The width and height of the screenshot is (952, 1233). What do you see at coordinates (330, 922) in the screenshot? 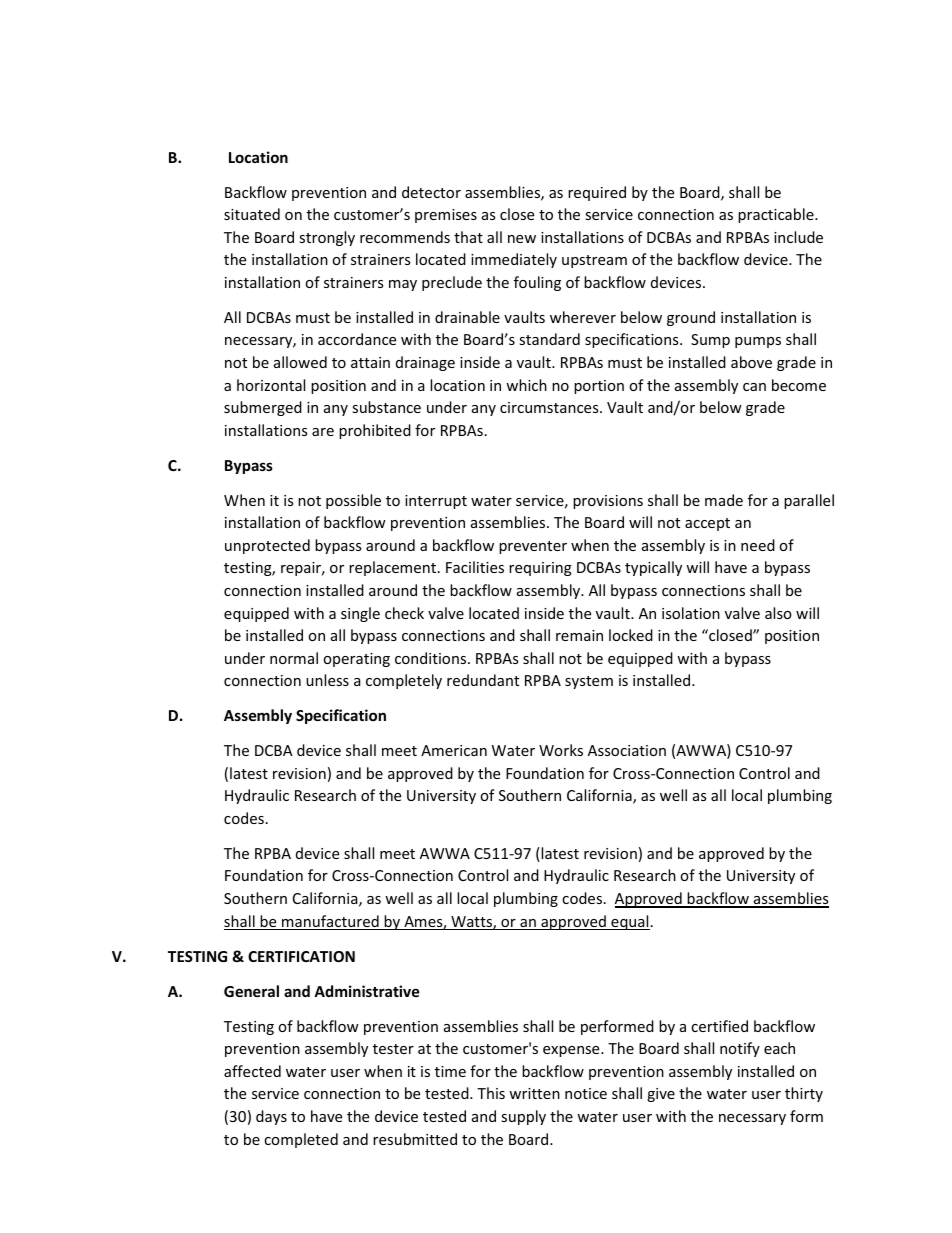
I see `manufactured` at bounding box center [330, 922].
